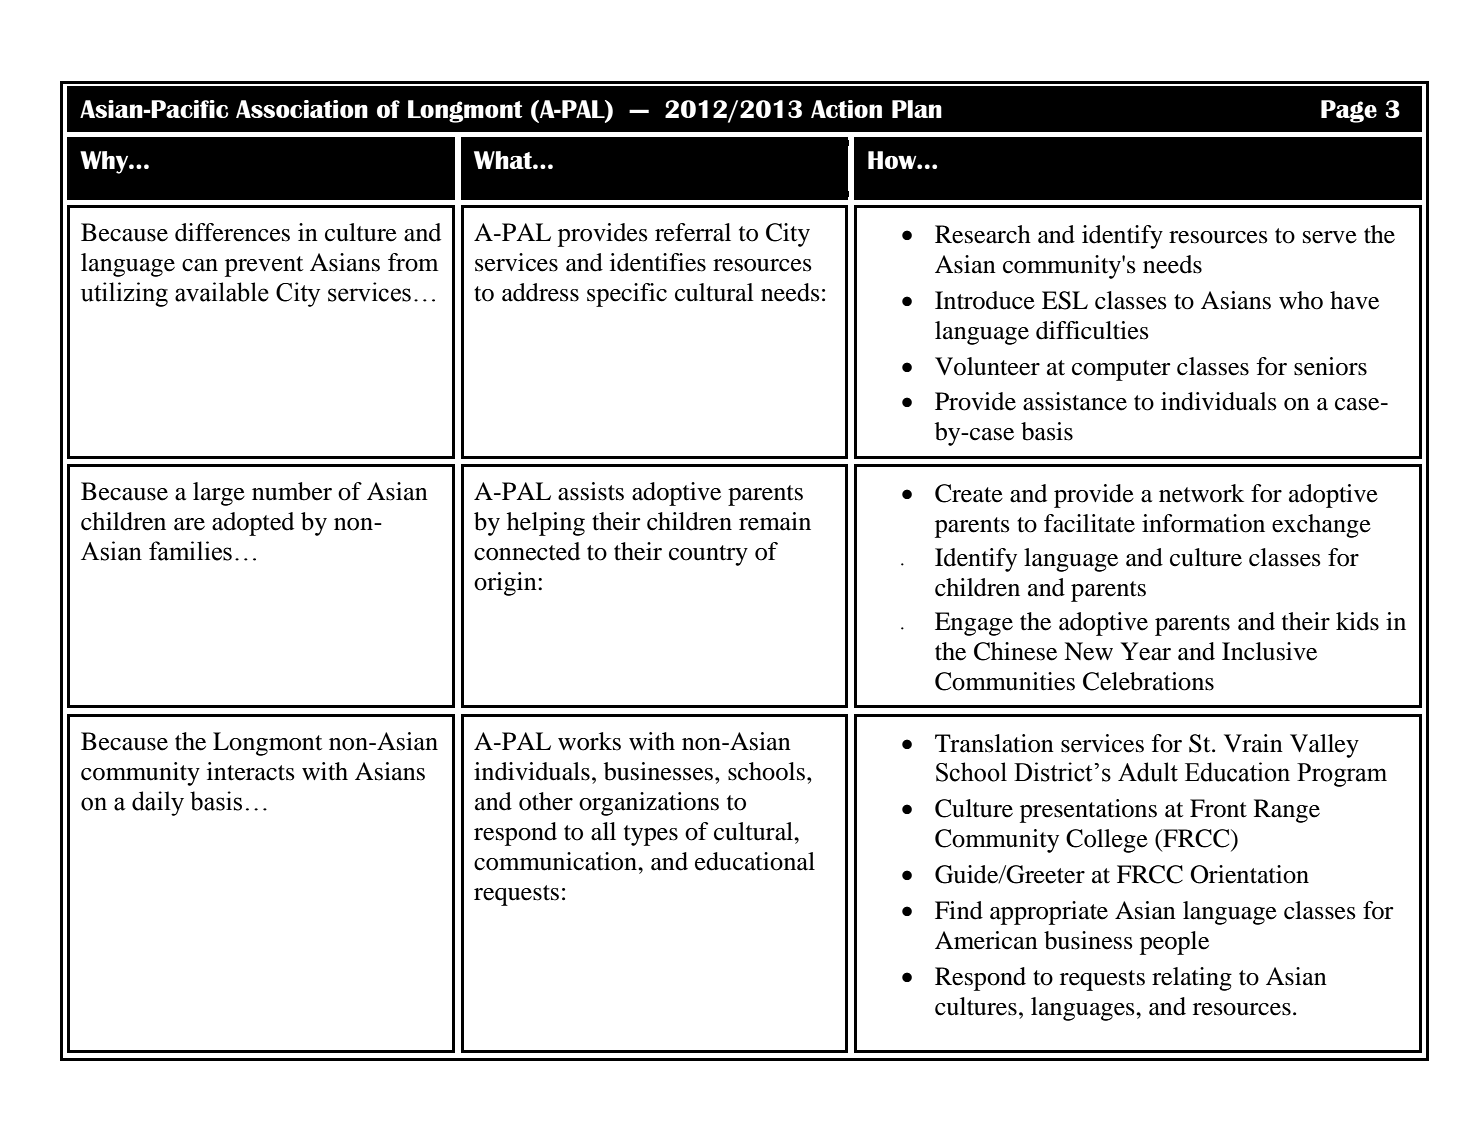 The height and width of the screenshot is (1145, 1482). What do you see at coordinates (627, 295) in the screenshot?
I see `specific` at bounding box center [627, 295].
